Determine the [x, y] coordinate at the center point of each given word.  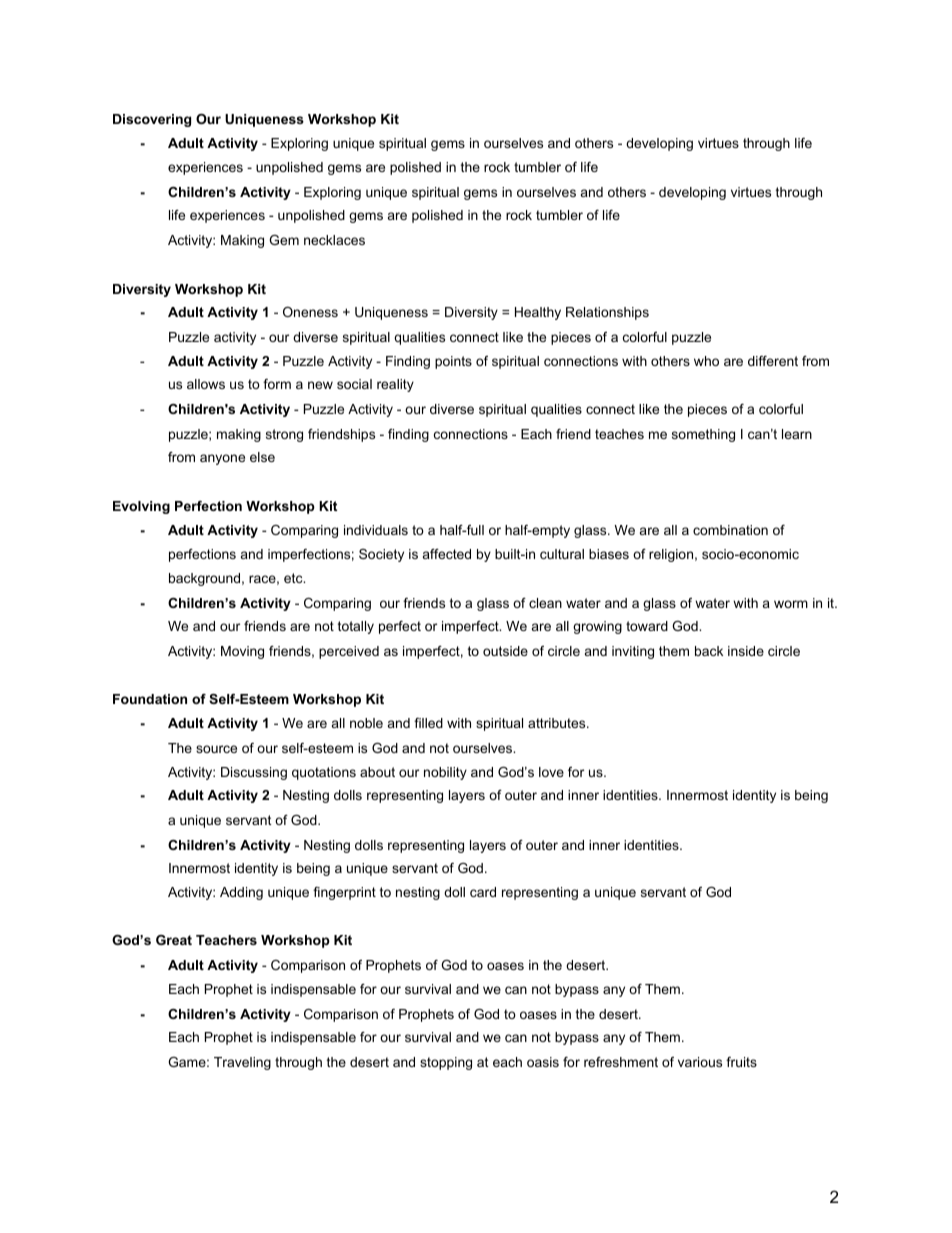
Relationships [607, 313]
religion [671, 555]
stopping [446, 1063]
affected [447, 554]
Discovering [152, 120]
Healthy [538, 313]
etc [294, 578]
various [700, 1062]
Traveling [242, 1063]
